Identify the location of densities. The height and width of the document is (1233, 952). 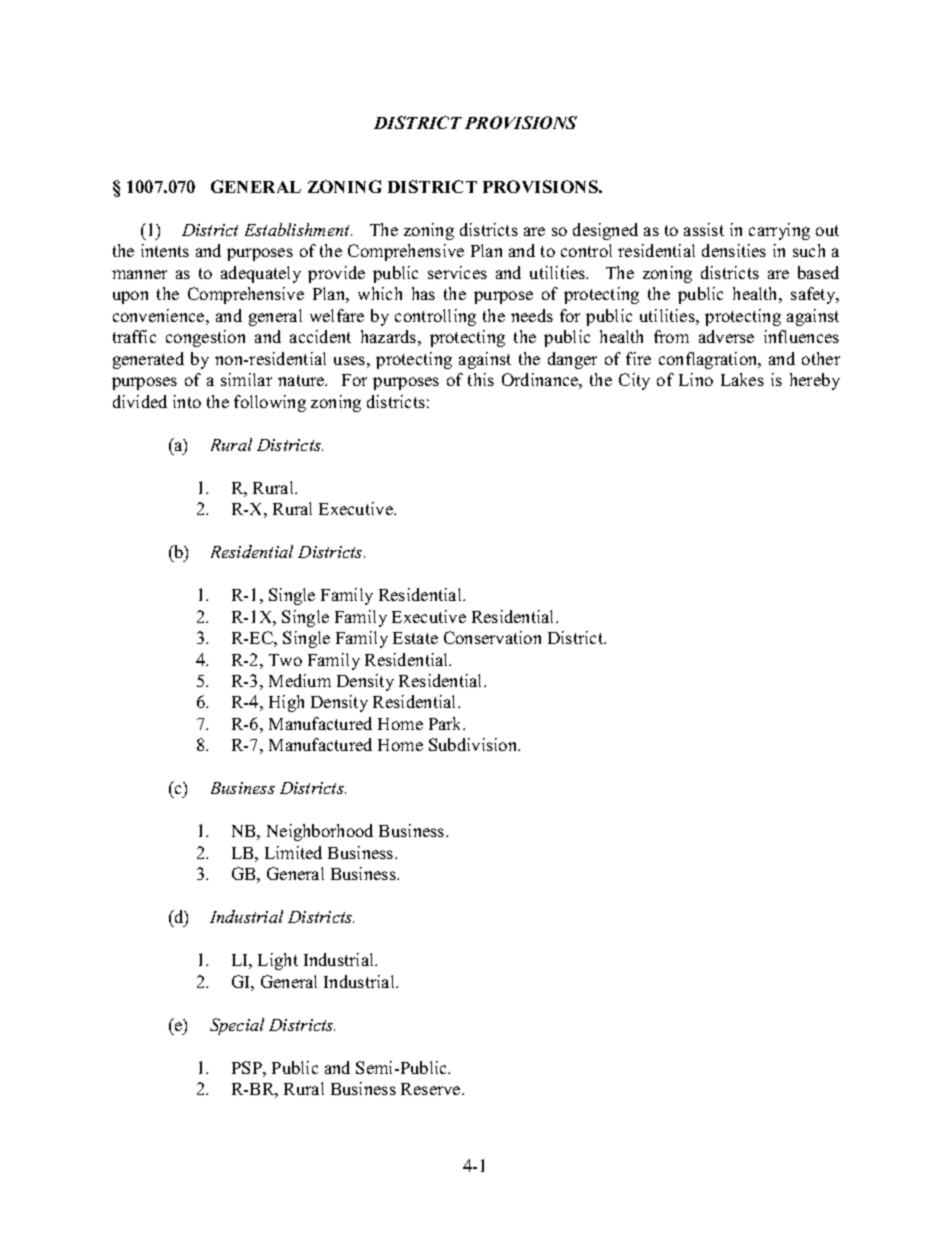
(734, 250).
